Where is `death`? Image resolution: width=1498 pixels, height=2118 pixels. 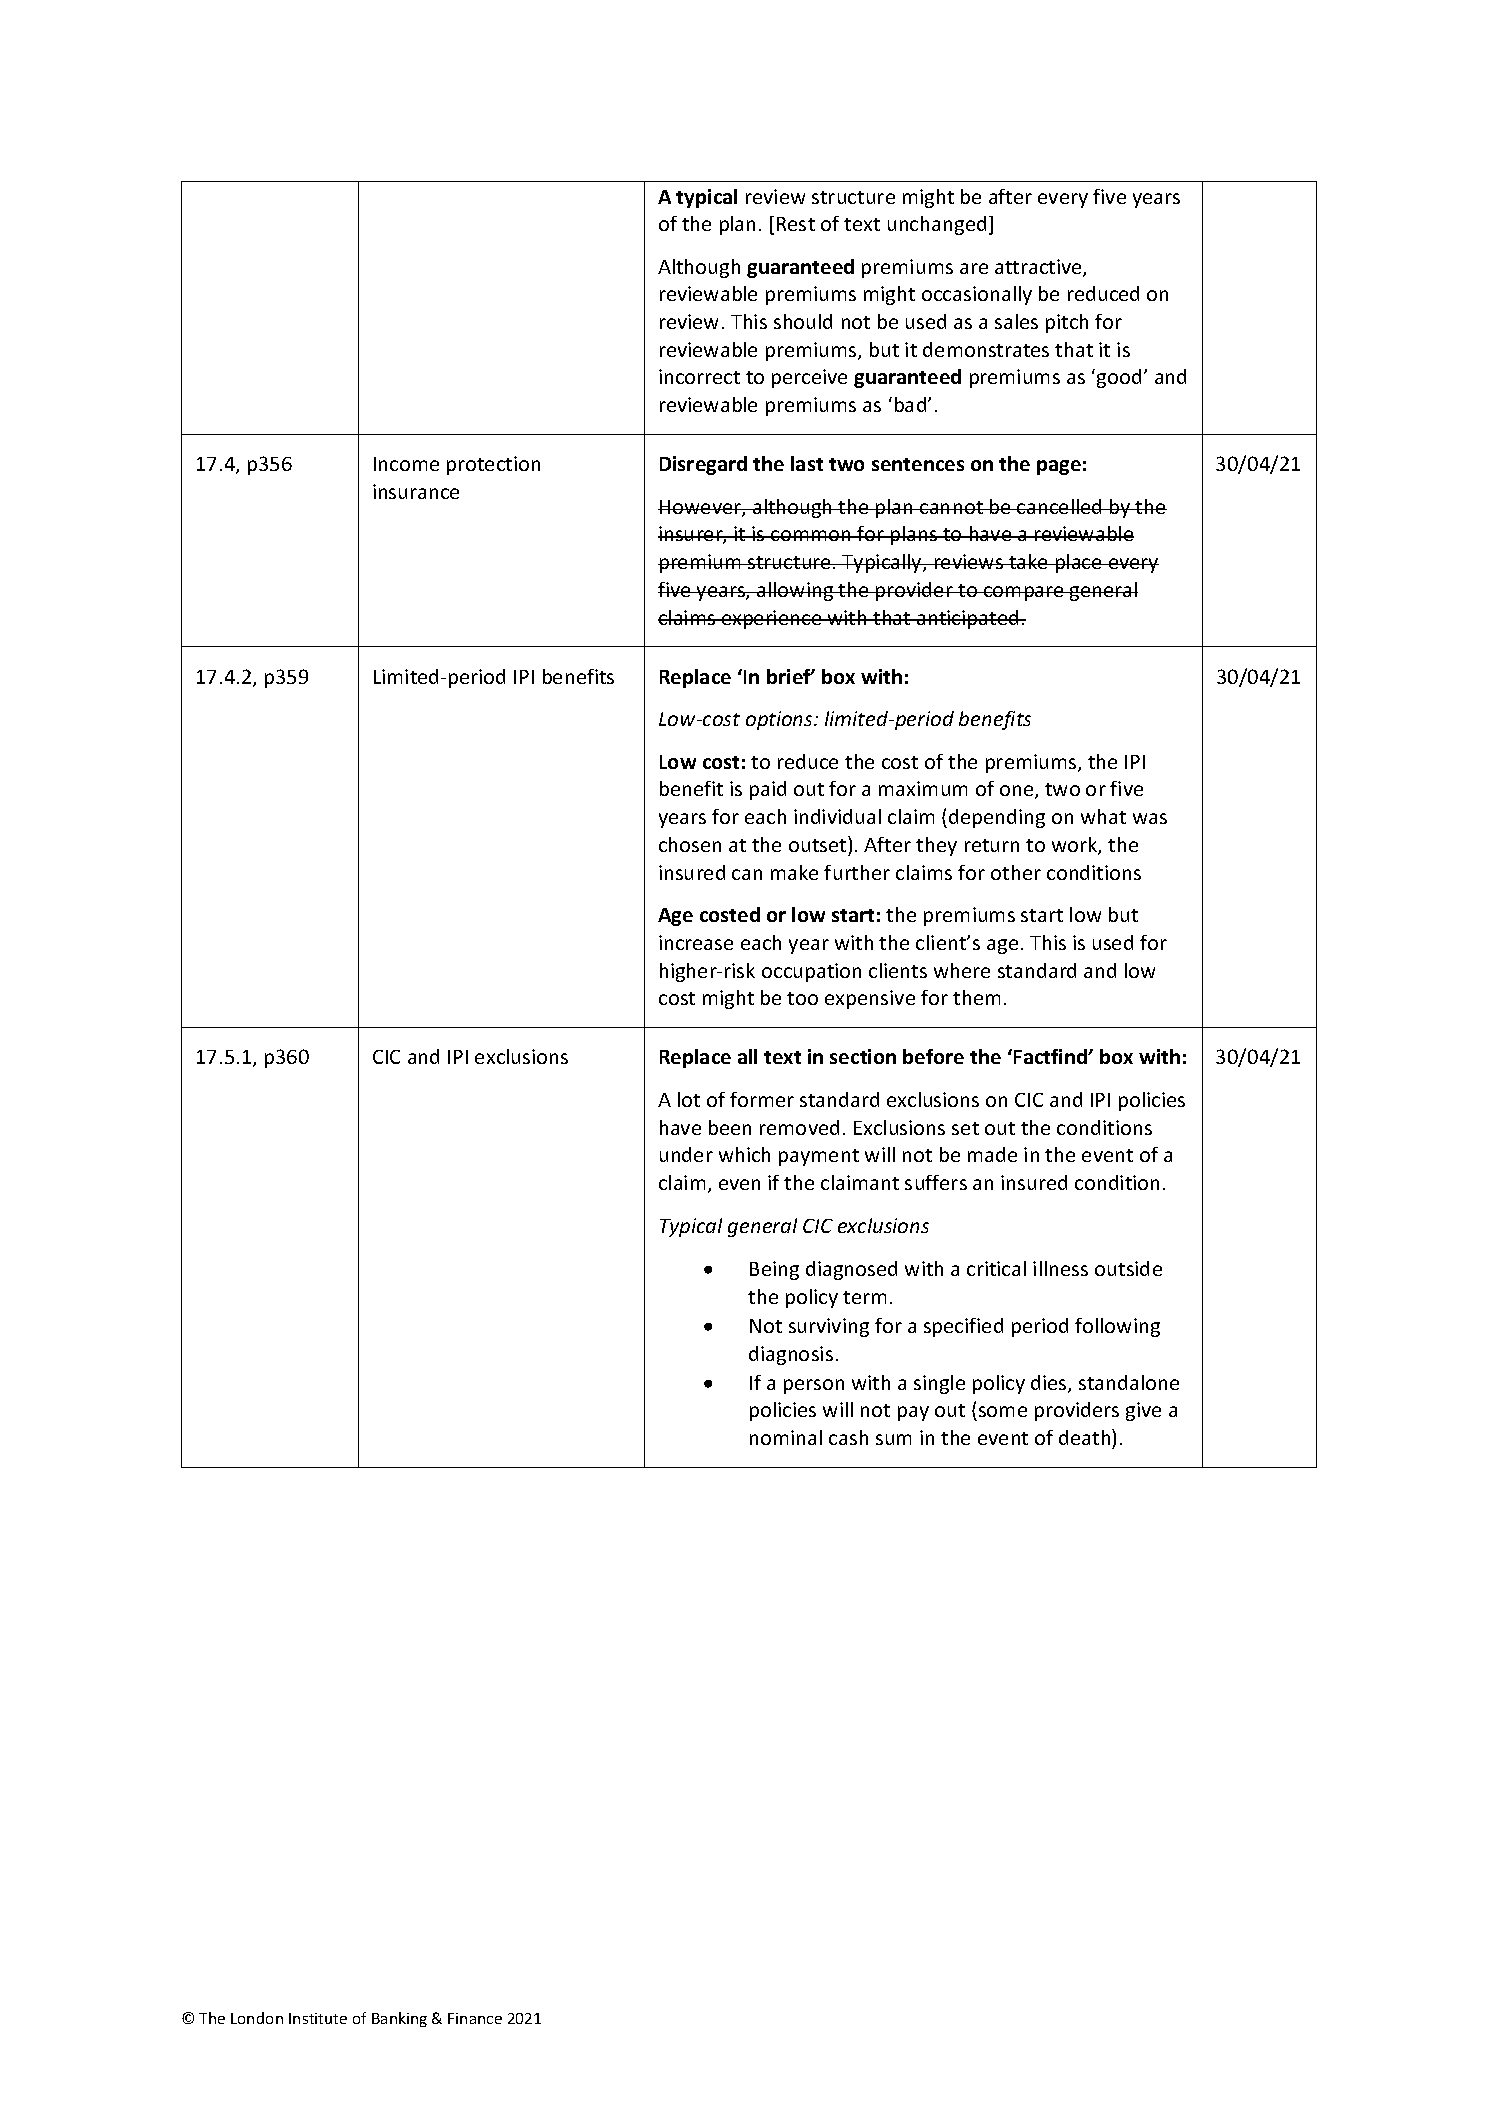
death is located at coordinates (1086, 1437).
